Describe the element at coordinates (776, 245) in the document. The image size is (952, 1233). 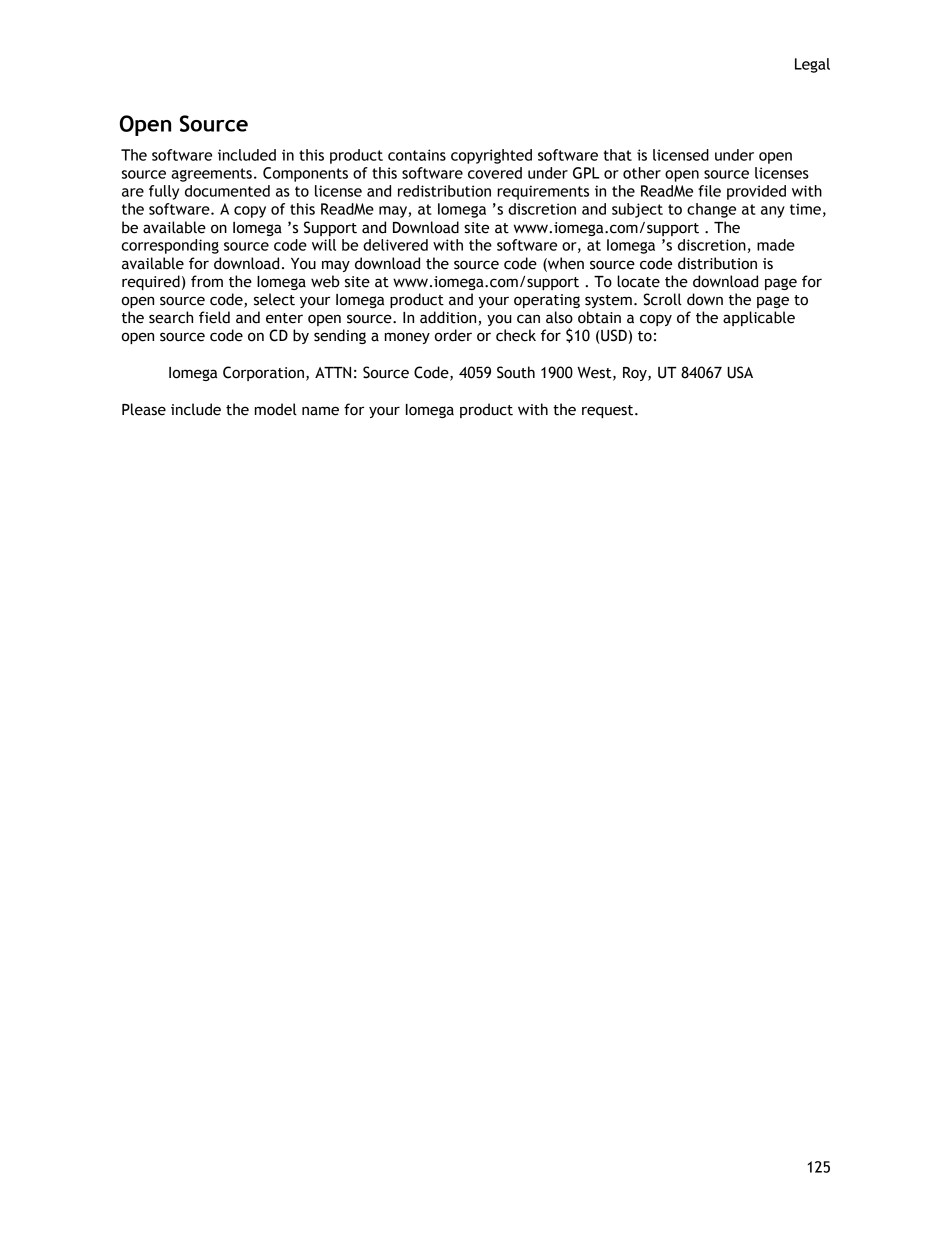
I see `made` at that location.
